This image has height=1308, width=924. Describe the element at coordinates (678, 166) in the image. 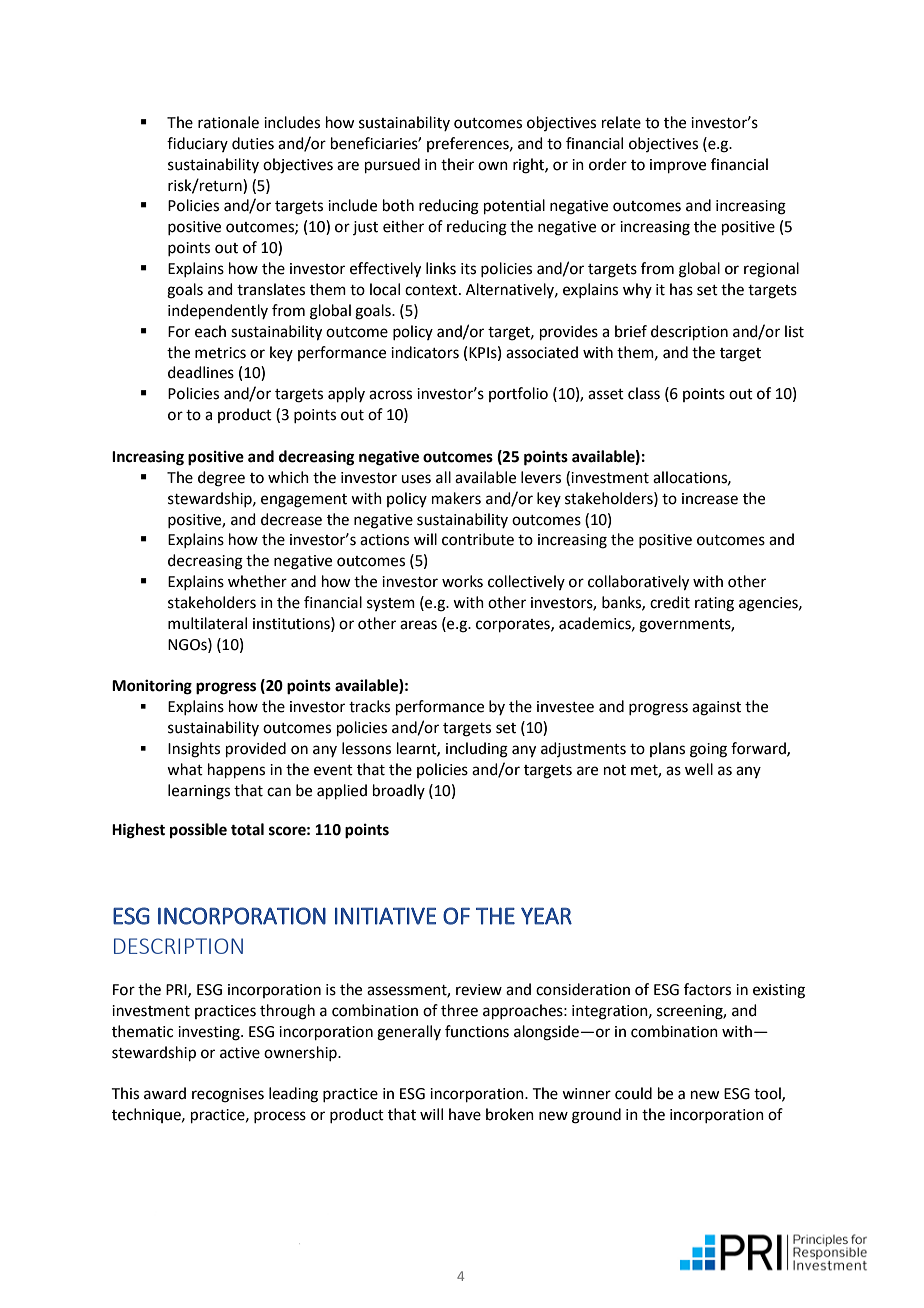

I see `improve` at that location.
